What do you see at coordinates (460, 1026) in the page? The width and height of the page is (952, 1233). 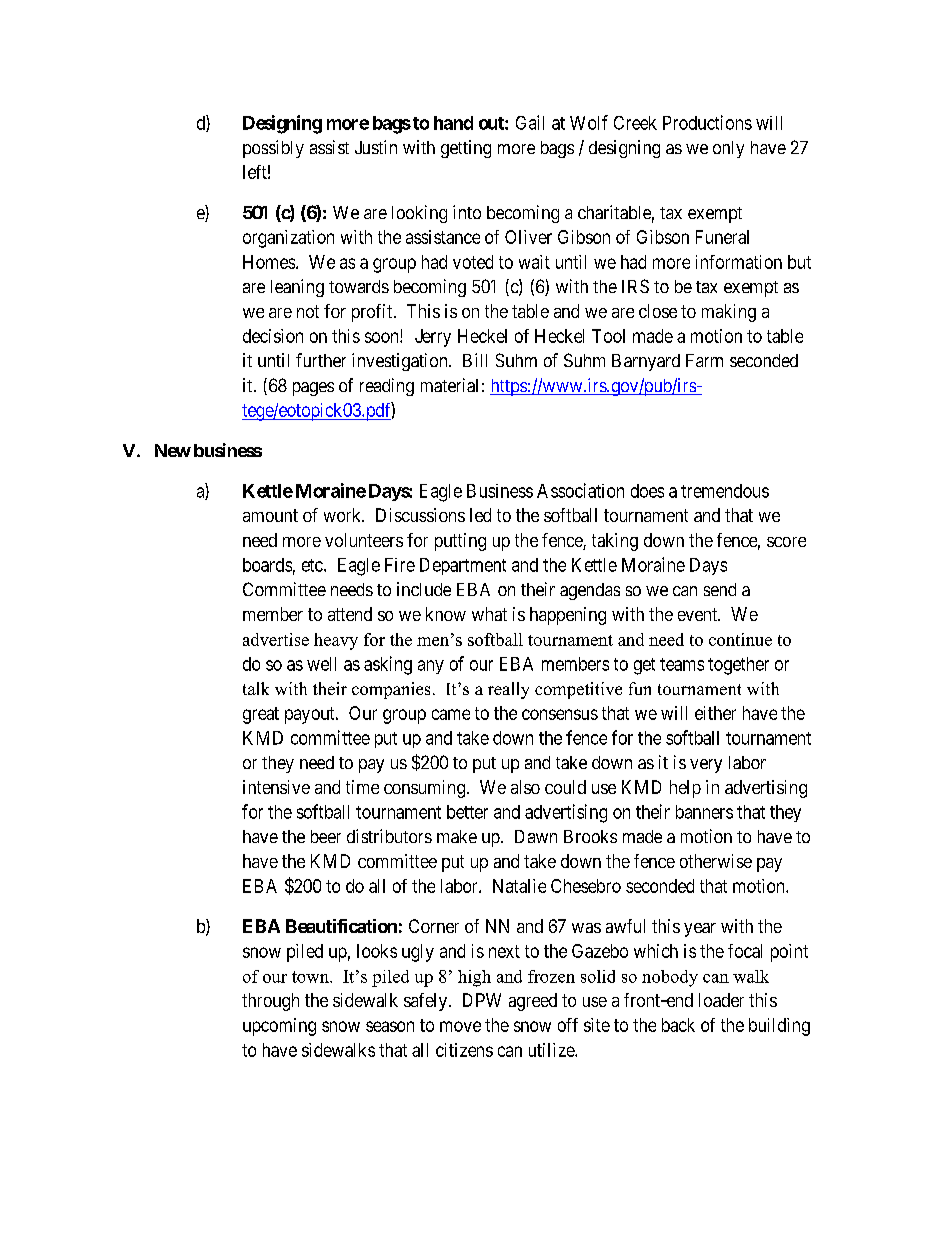 I see `move` at bounding box center [460, 1026].
